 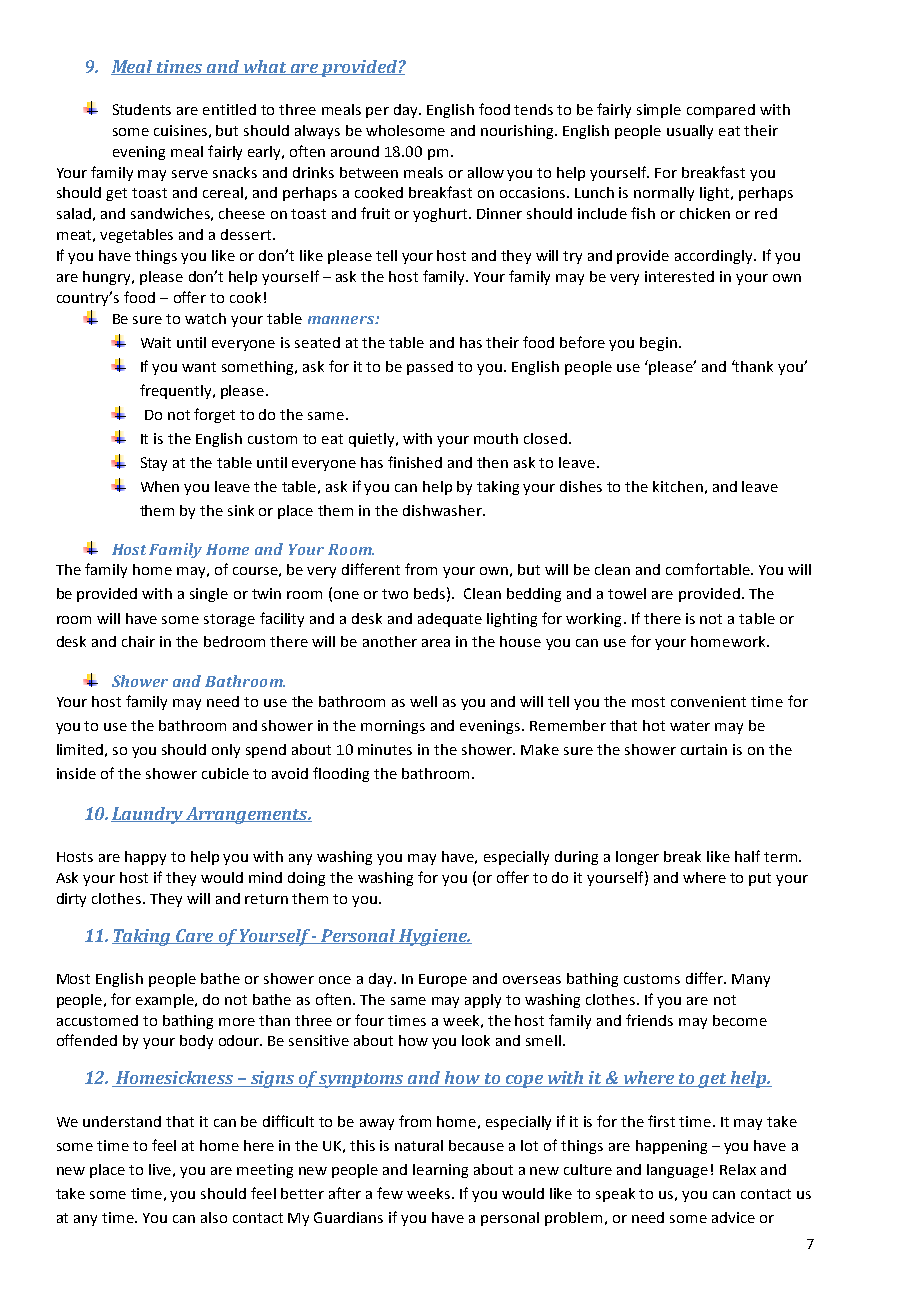 What do you see at coordinates (430, 368) in the image?
I see `passed` at bounding box center [430, 368].
